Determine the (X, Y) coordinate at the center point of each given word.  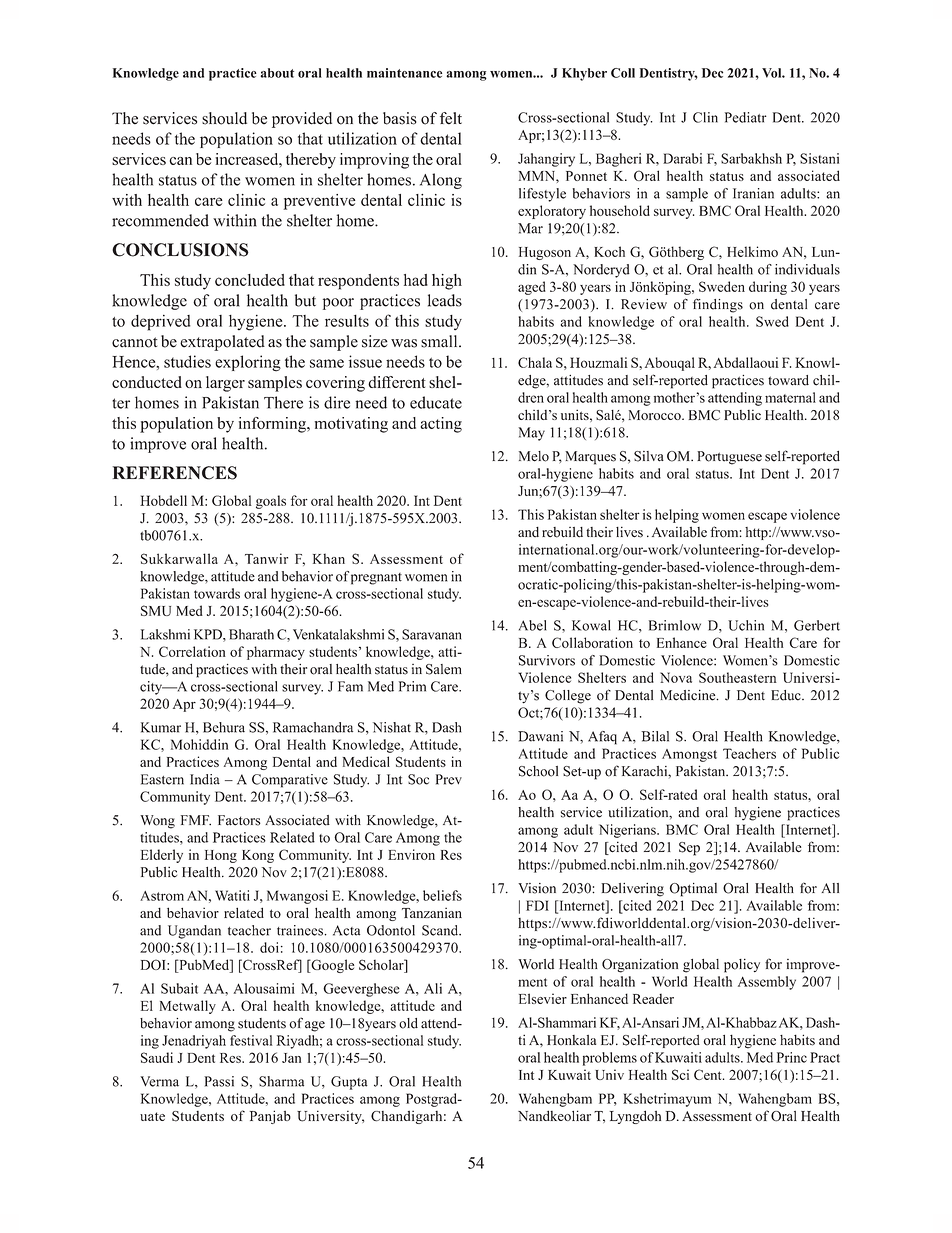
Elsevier (543, 998)
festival (251, 1040)
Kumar (161, 727)
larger (225, 384)
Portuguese (729, 458)
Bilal (655, 736)
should (224, 118)
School (538, 771)
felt (451, 118)
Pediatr (746, 117)
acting (441, 425)
